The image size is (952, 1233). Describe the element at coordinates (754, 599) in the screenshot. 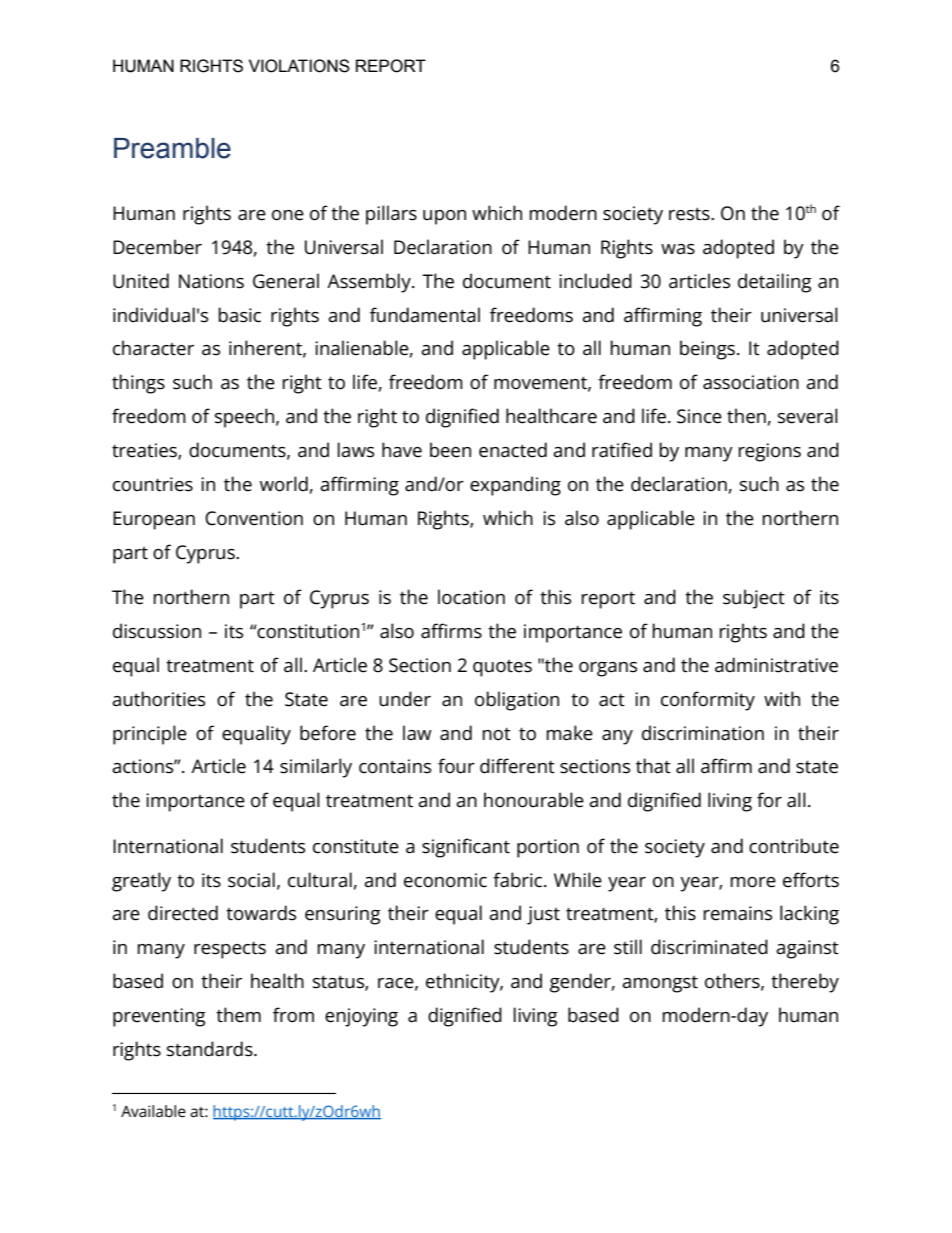

I see `subject` at that location.
